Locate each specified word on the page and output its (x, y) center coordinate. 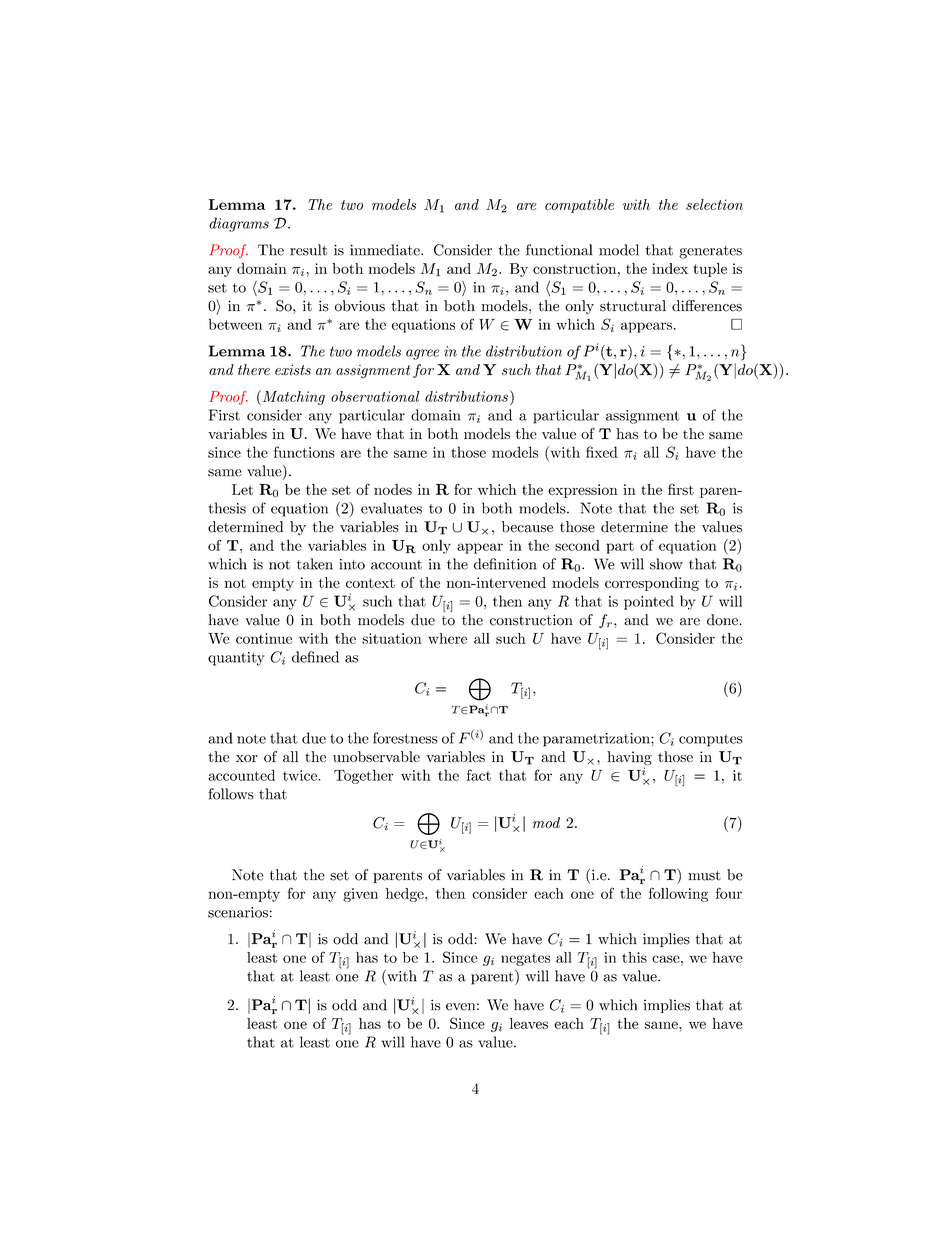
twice (301, 775)
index (670, 268)
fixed (602, 452)
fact (479, 775)
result (308, 250)
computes (711, 740)
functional (559, 250)
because (527, 527)
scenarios (238, 912)
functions (304, 452)
